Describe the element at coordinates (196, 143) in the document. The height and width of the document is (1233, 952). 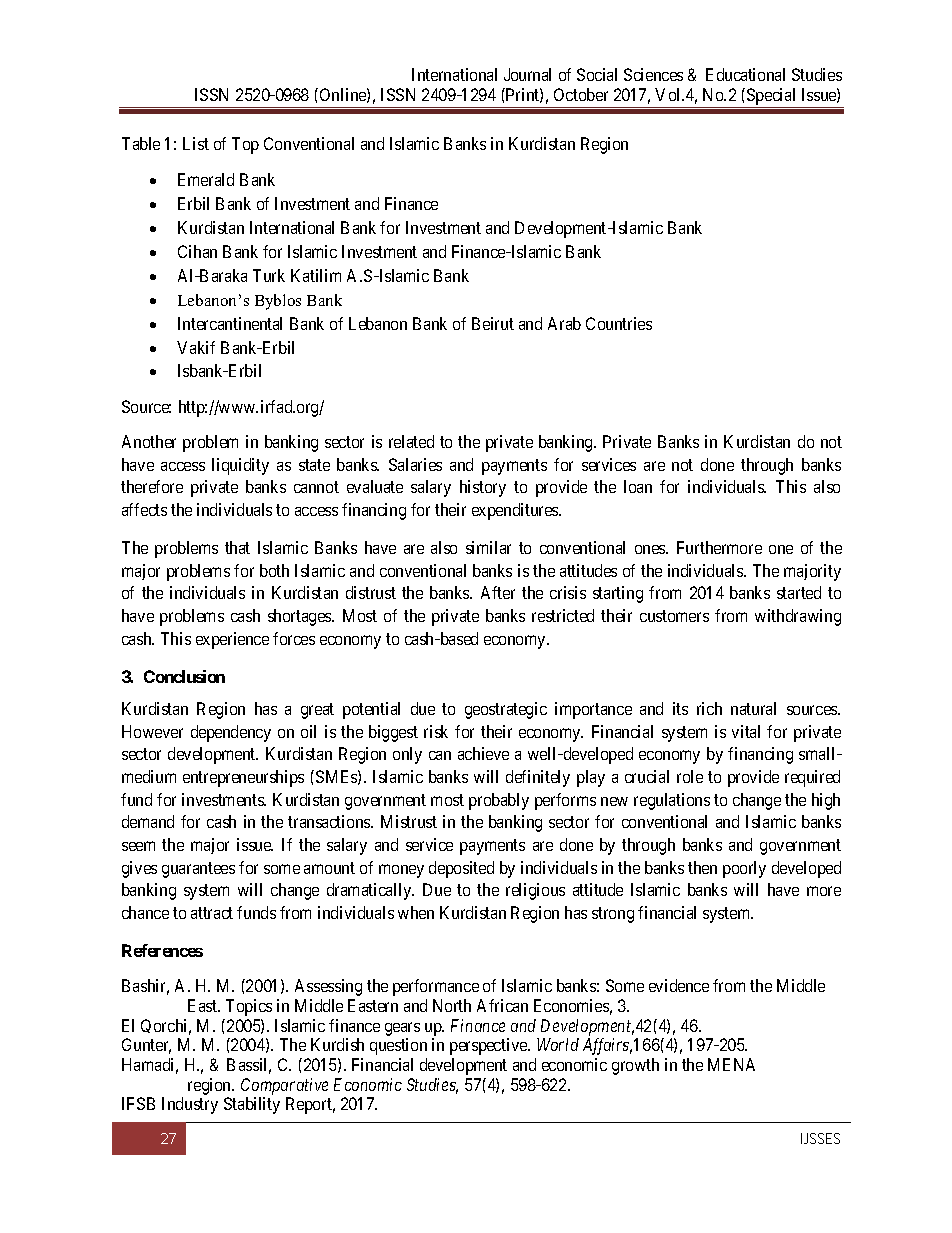
I see `List` at that location.
